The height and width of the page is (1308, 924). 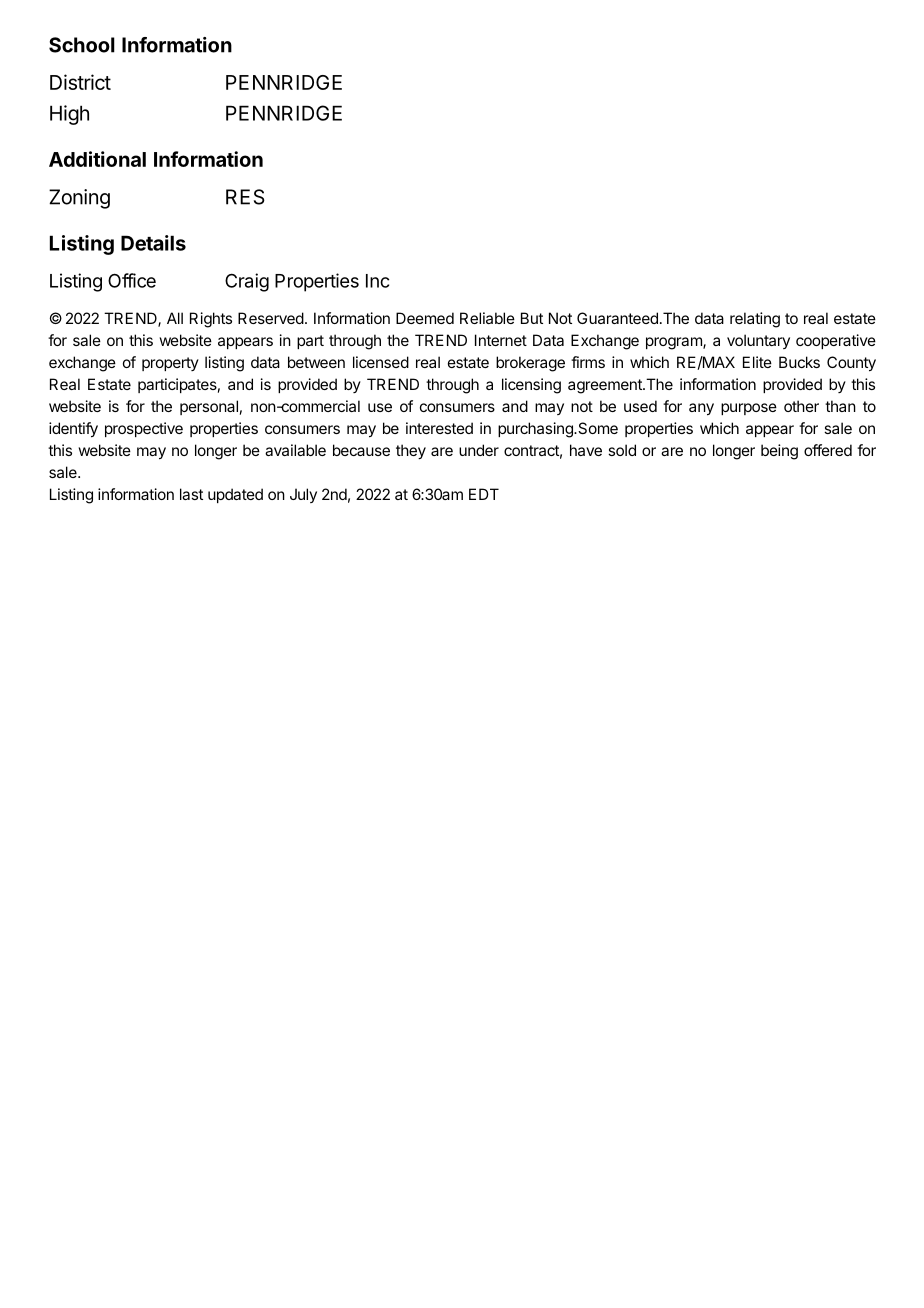 I want to click on School, so click(x=82, y=45).
